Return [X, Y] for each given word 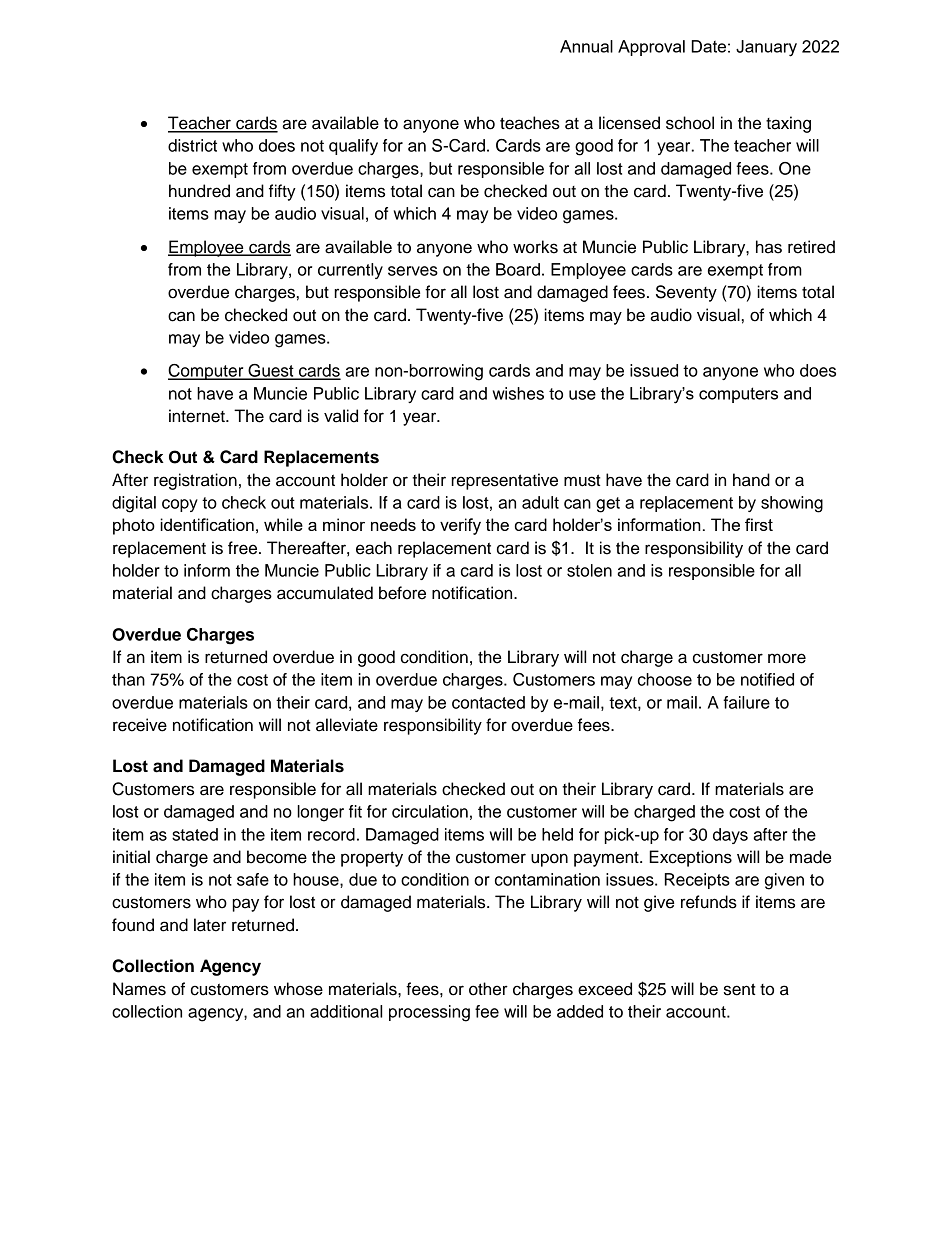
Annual [586, 46]
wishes [518, 393]
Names [139, 989]
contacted [488, 702]
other [488, 989]
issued [654, 370]
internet [198, 416]
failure [746, 702]
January [766, 48]
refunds [709, 902]
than [128, 679]
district [192, 145]
